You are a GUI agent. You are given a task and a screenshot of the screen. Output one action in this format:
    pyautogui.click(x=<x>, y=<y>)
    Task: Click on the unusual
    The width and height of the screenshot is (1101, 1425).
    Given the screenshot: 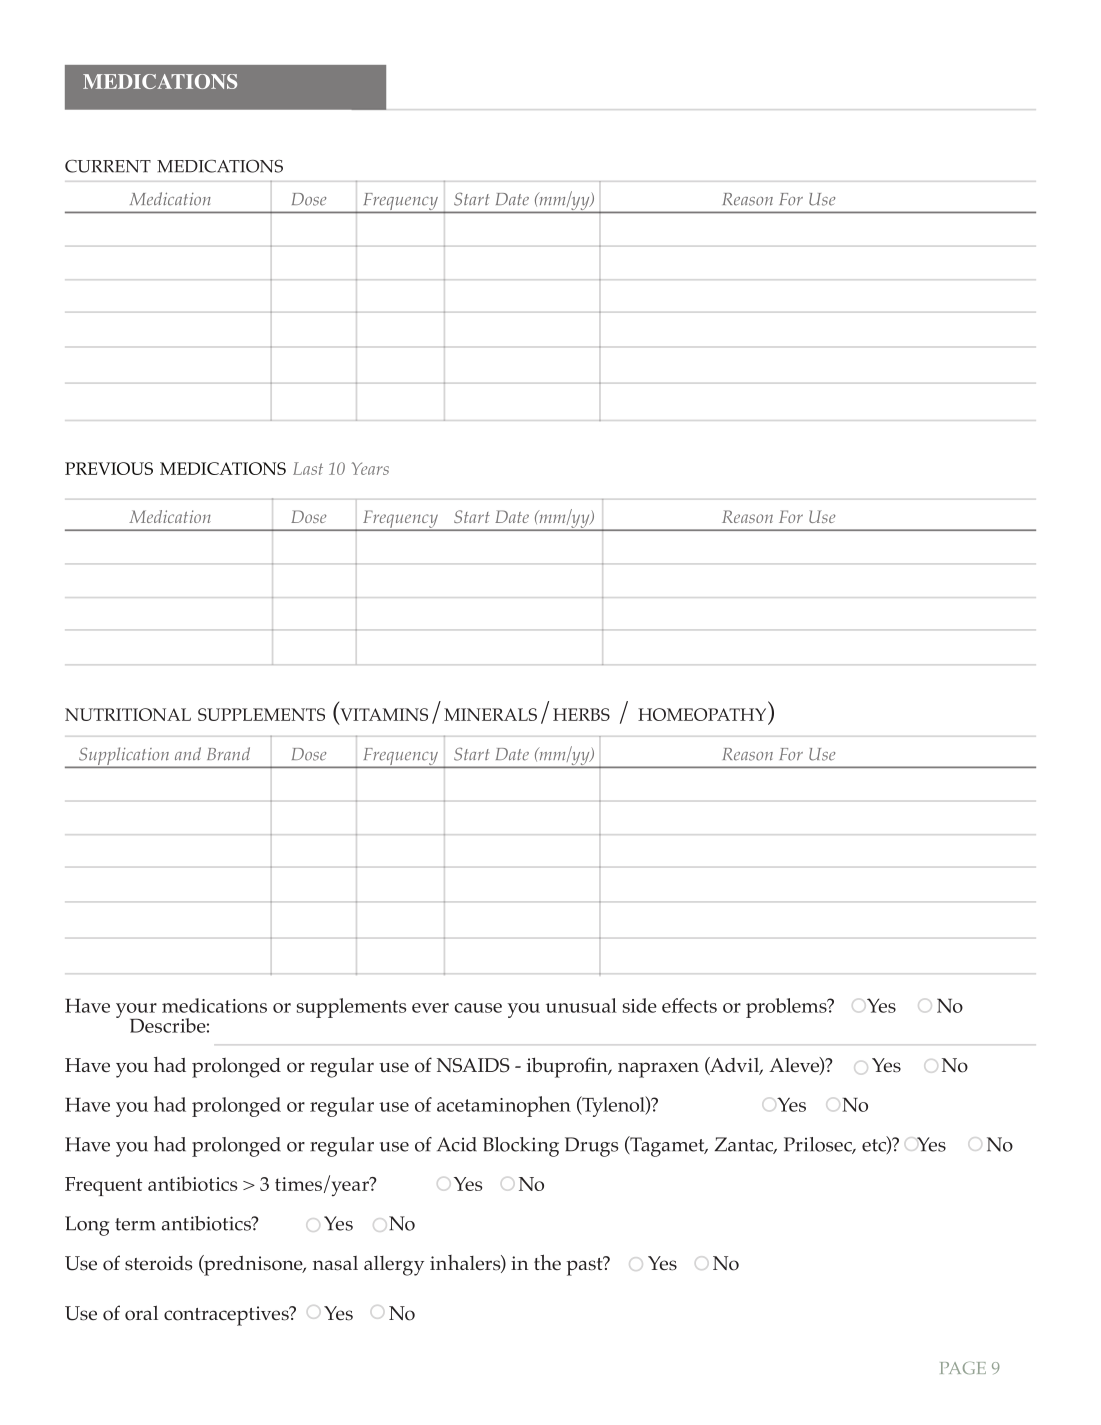 What is the action you would take?
    pyautogui.click(x=581, y=1005)
